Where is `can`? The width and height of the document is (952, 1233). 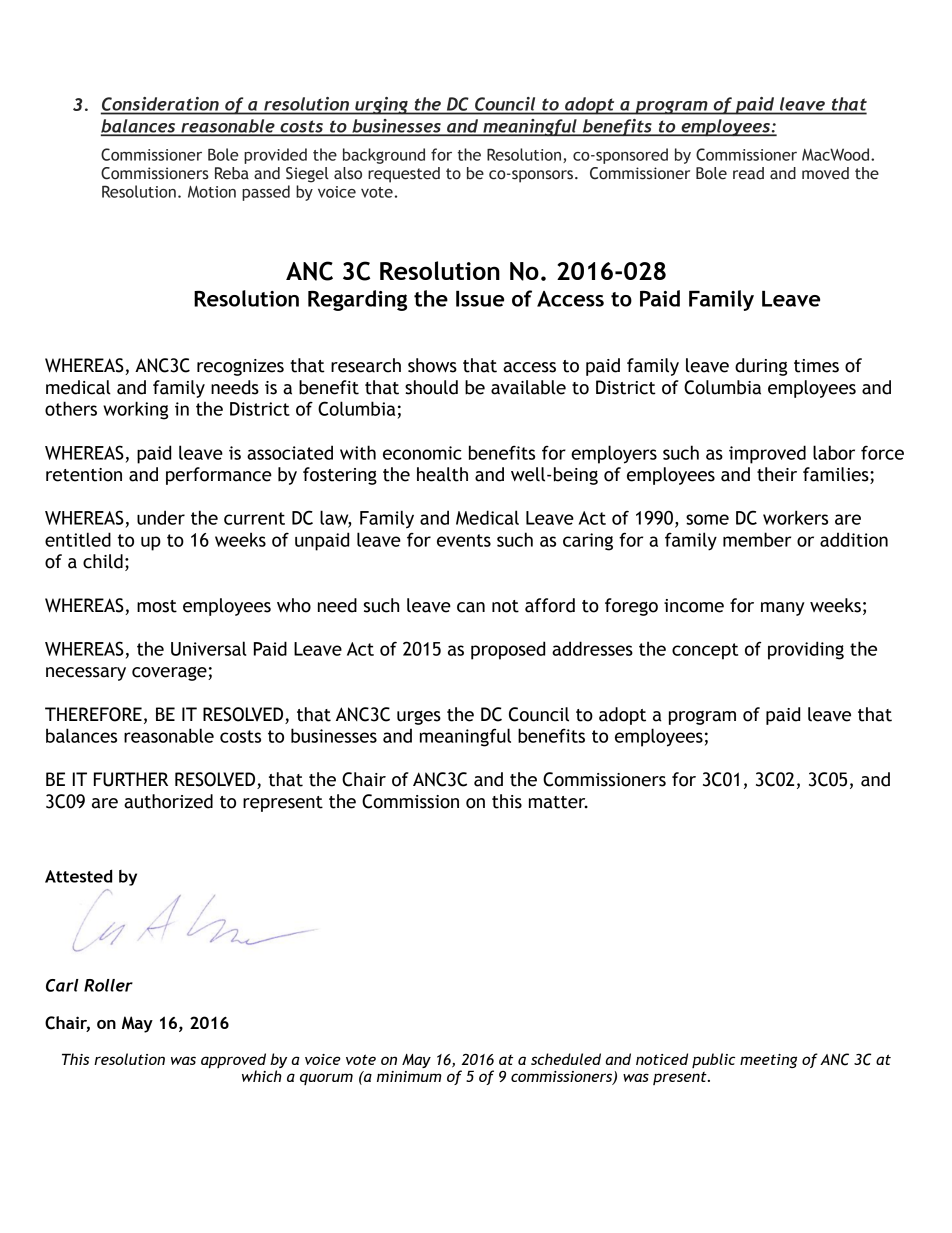
can is located at coordinates (471, 607).
